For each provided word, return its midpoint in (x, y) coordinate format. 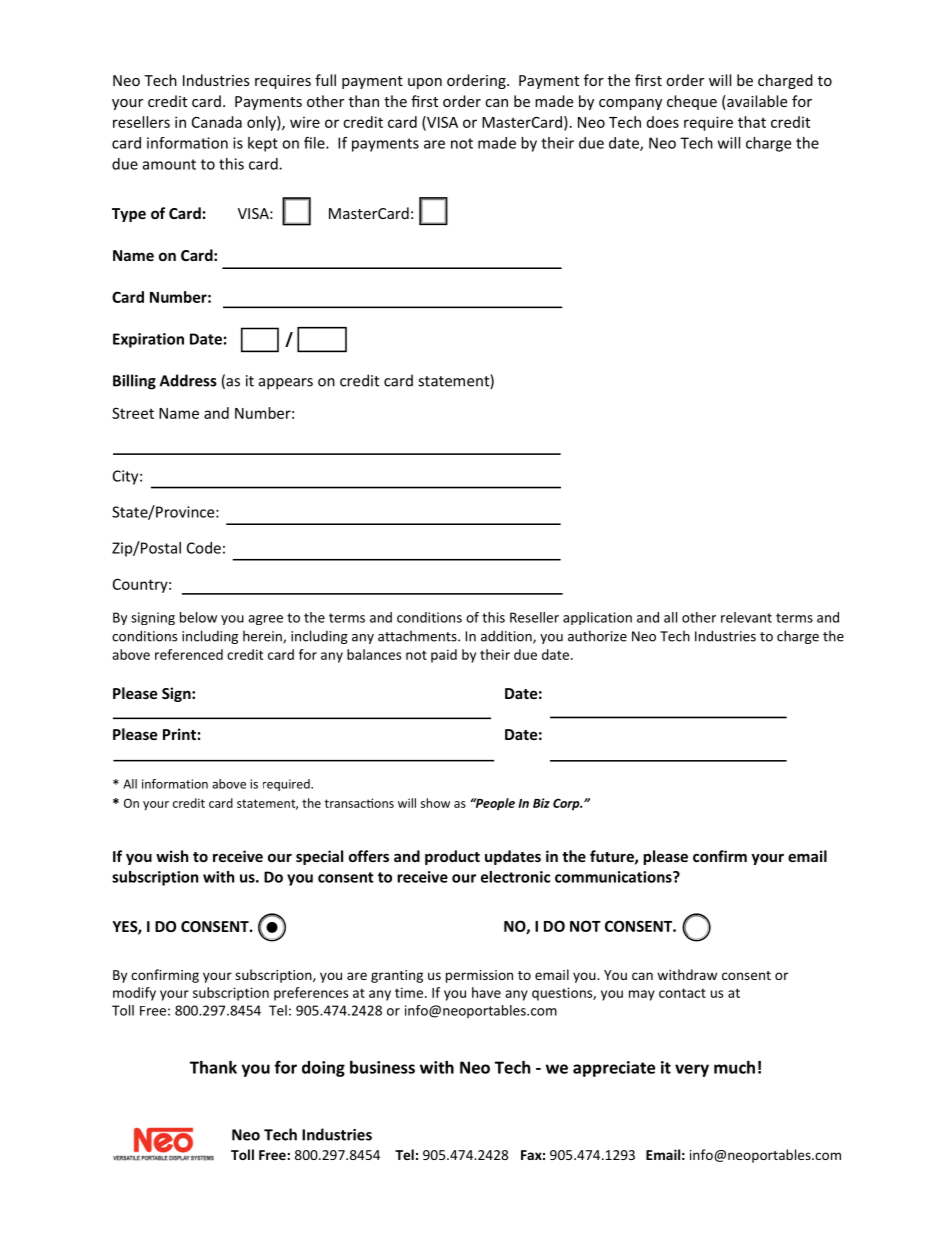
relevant (746, 617)
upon (425, 83)
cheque (692, 102)
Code (204, 548)
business (382, 1067)
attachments (418, 636)
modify (134, 994)
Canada (217, 122)
